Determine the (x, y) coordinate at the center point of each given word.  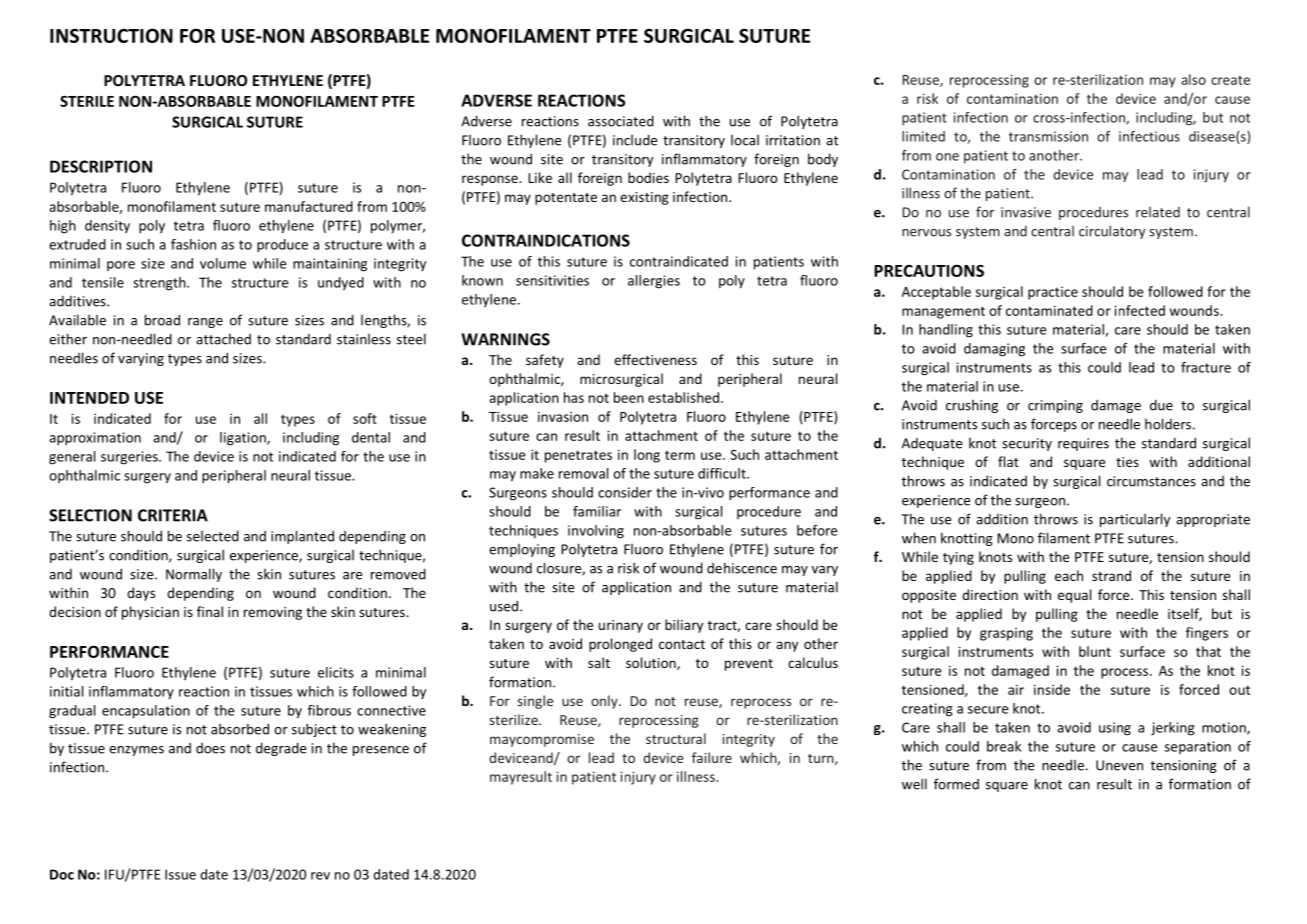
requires (1083, 444)
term (680, 455)
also (1193, 79)
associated (621, 121)
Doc (62, 874)
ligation (244, 439)
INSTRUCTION (111, 35)
